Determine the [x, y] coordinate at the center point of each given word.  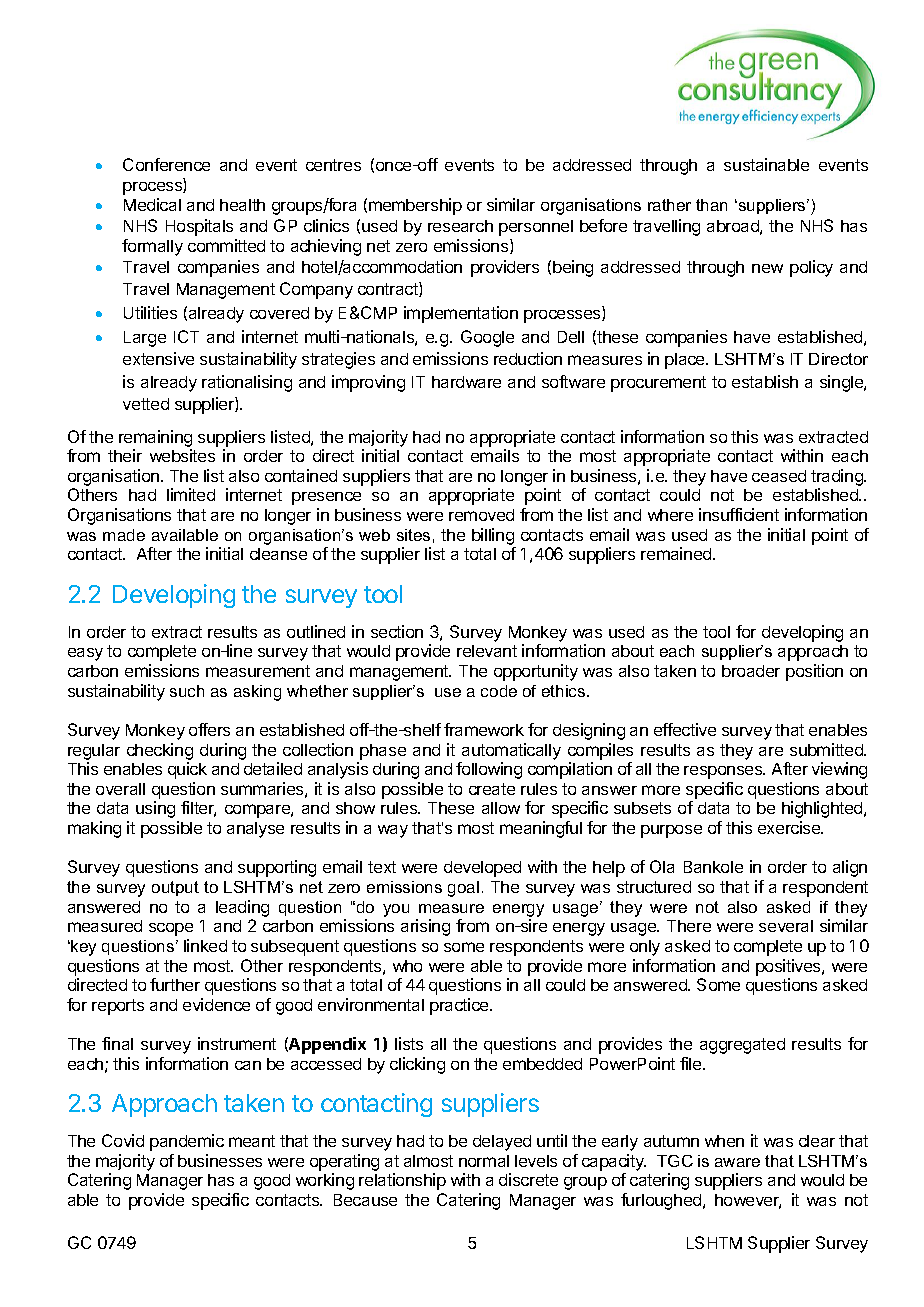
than [711, 205]
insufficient [739, 514]
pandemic [187, 1142]
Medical [152, 204]
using [155, 809]
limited [191, 494]
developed [482, 869]
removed [481, 515]
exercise [790, 827]
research [460, 226]
